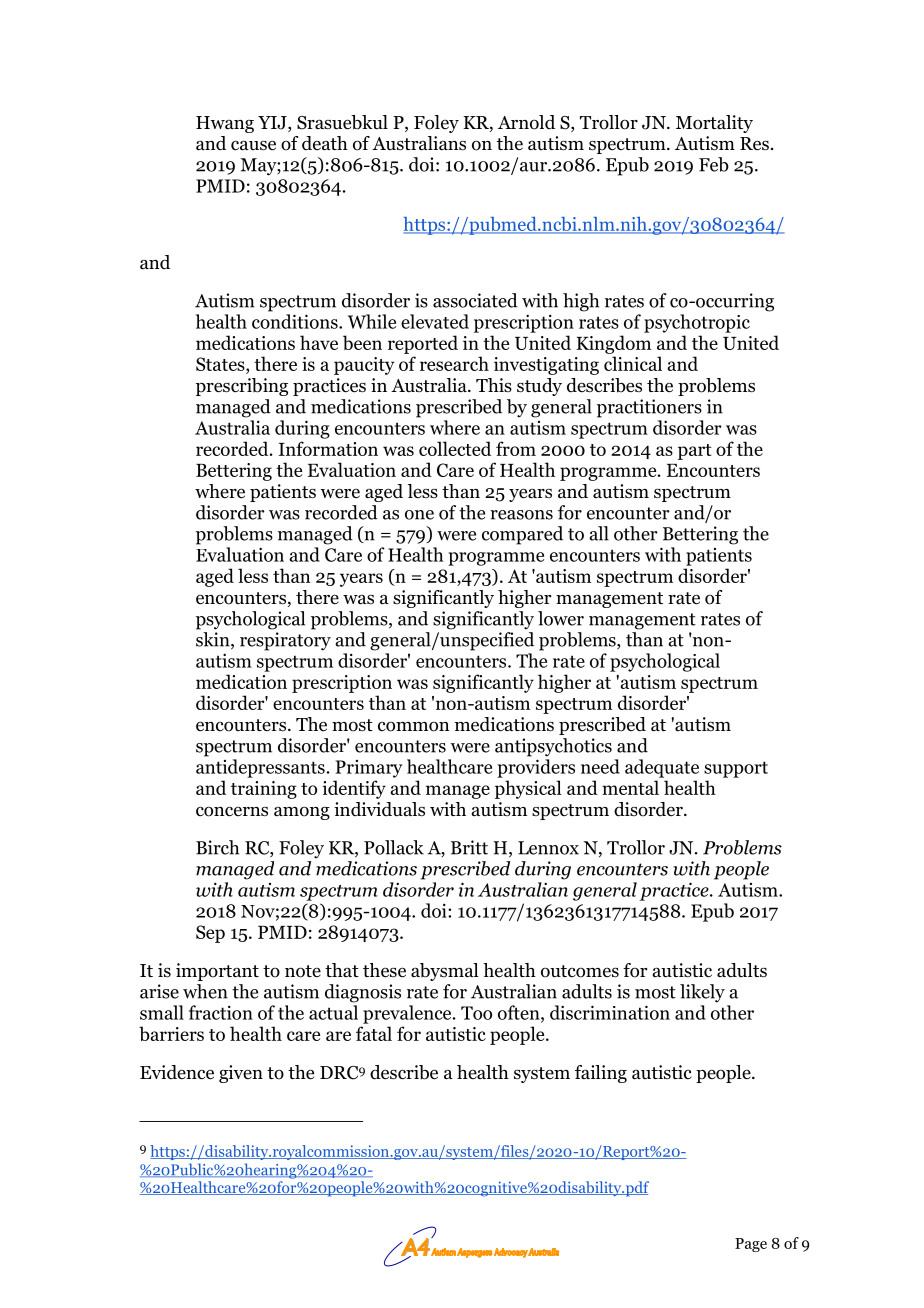 The image size is (924, 1308). What do you see at coordinates (445, 972) in the document?
I see `abysmal` at bounding box center [445, 972].
